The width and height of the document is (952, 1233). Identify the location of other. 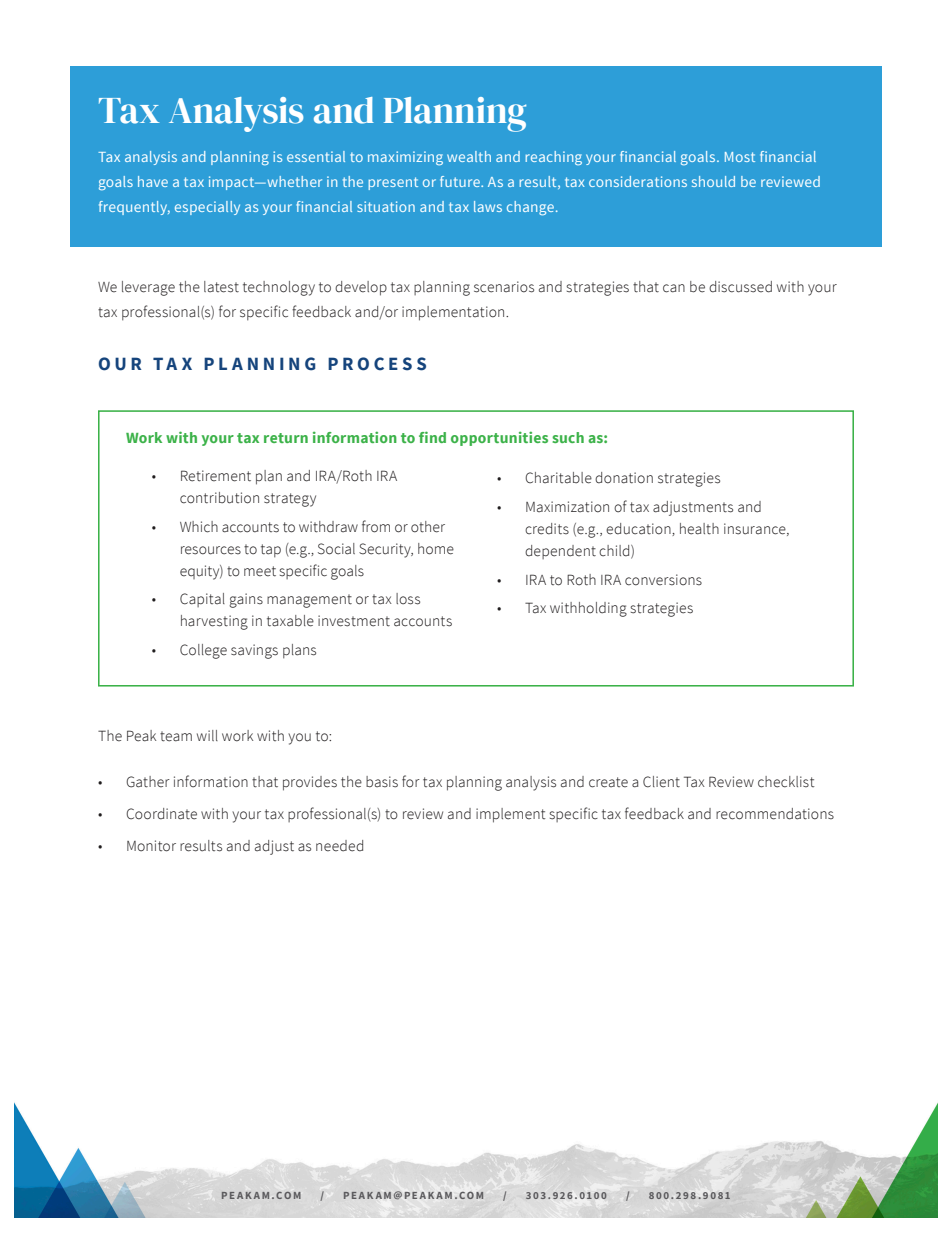
(428, 527).
